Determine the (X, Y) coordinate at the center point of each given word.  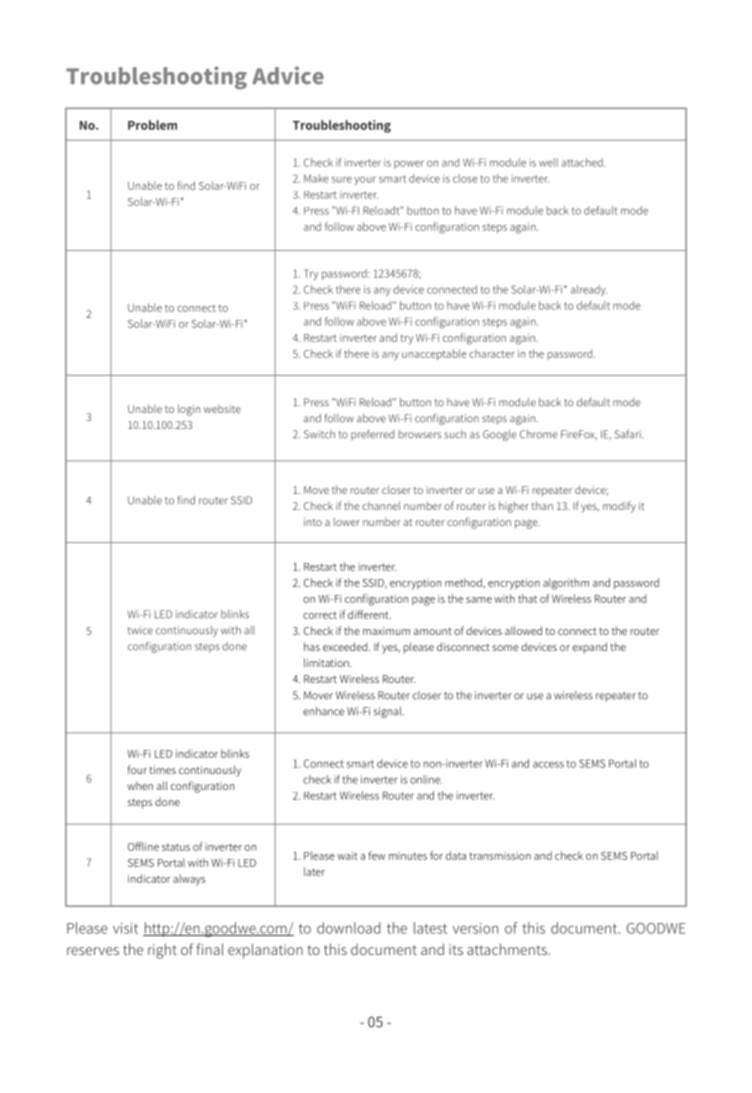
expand (590, 648)
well (548, 162)
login (189, 410)
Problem (152, 125)
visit (125, 928)
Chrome (539, 434)
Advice (288, 75)
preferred (372, 435)
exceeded (346, 646)
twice (140, 630)
